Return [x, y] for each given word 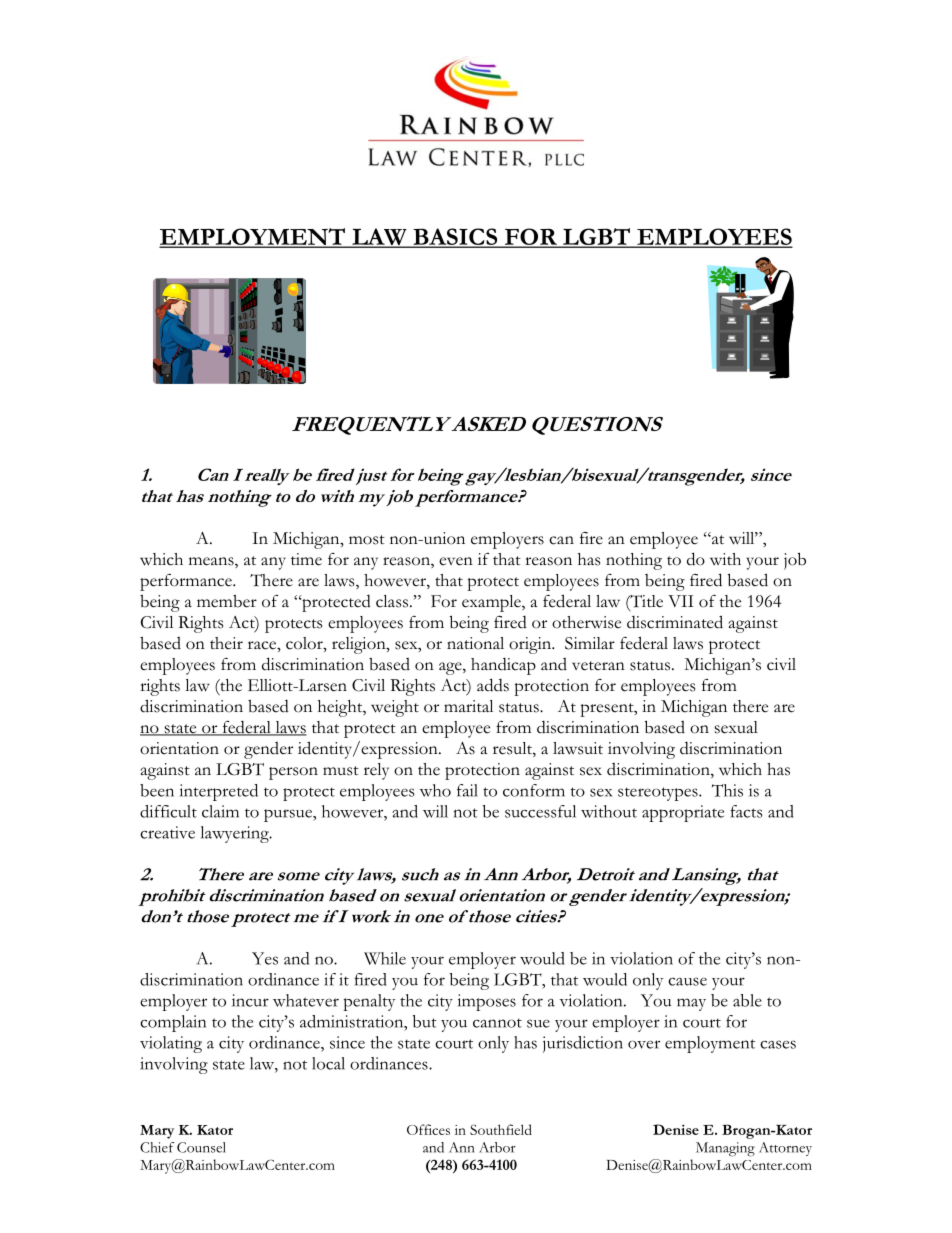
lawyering [236, 834]
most [367, 540]
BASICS [455, 237]
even [456, 561]
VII [680, 601]
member [227, 601]
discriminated [675, 622]
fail [467, 790]
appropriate [683, 813]
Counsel [201, 1147]
